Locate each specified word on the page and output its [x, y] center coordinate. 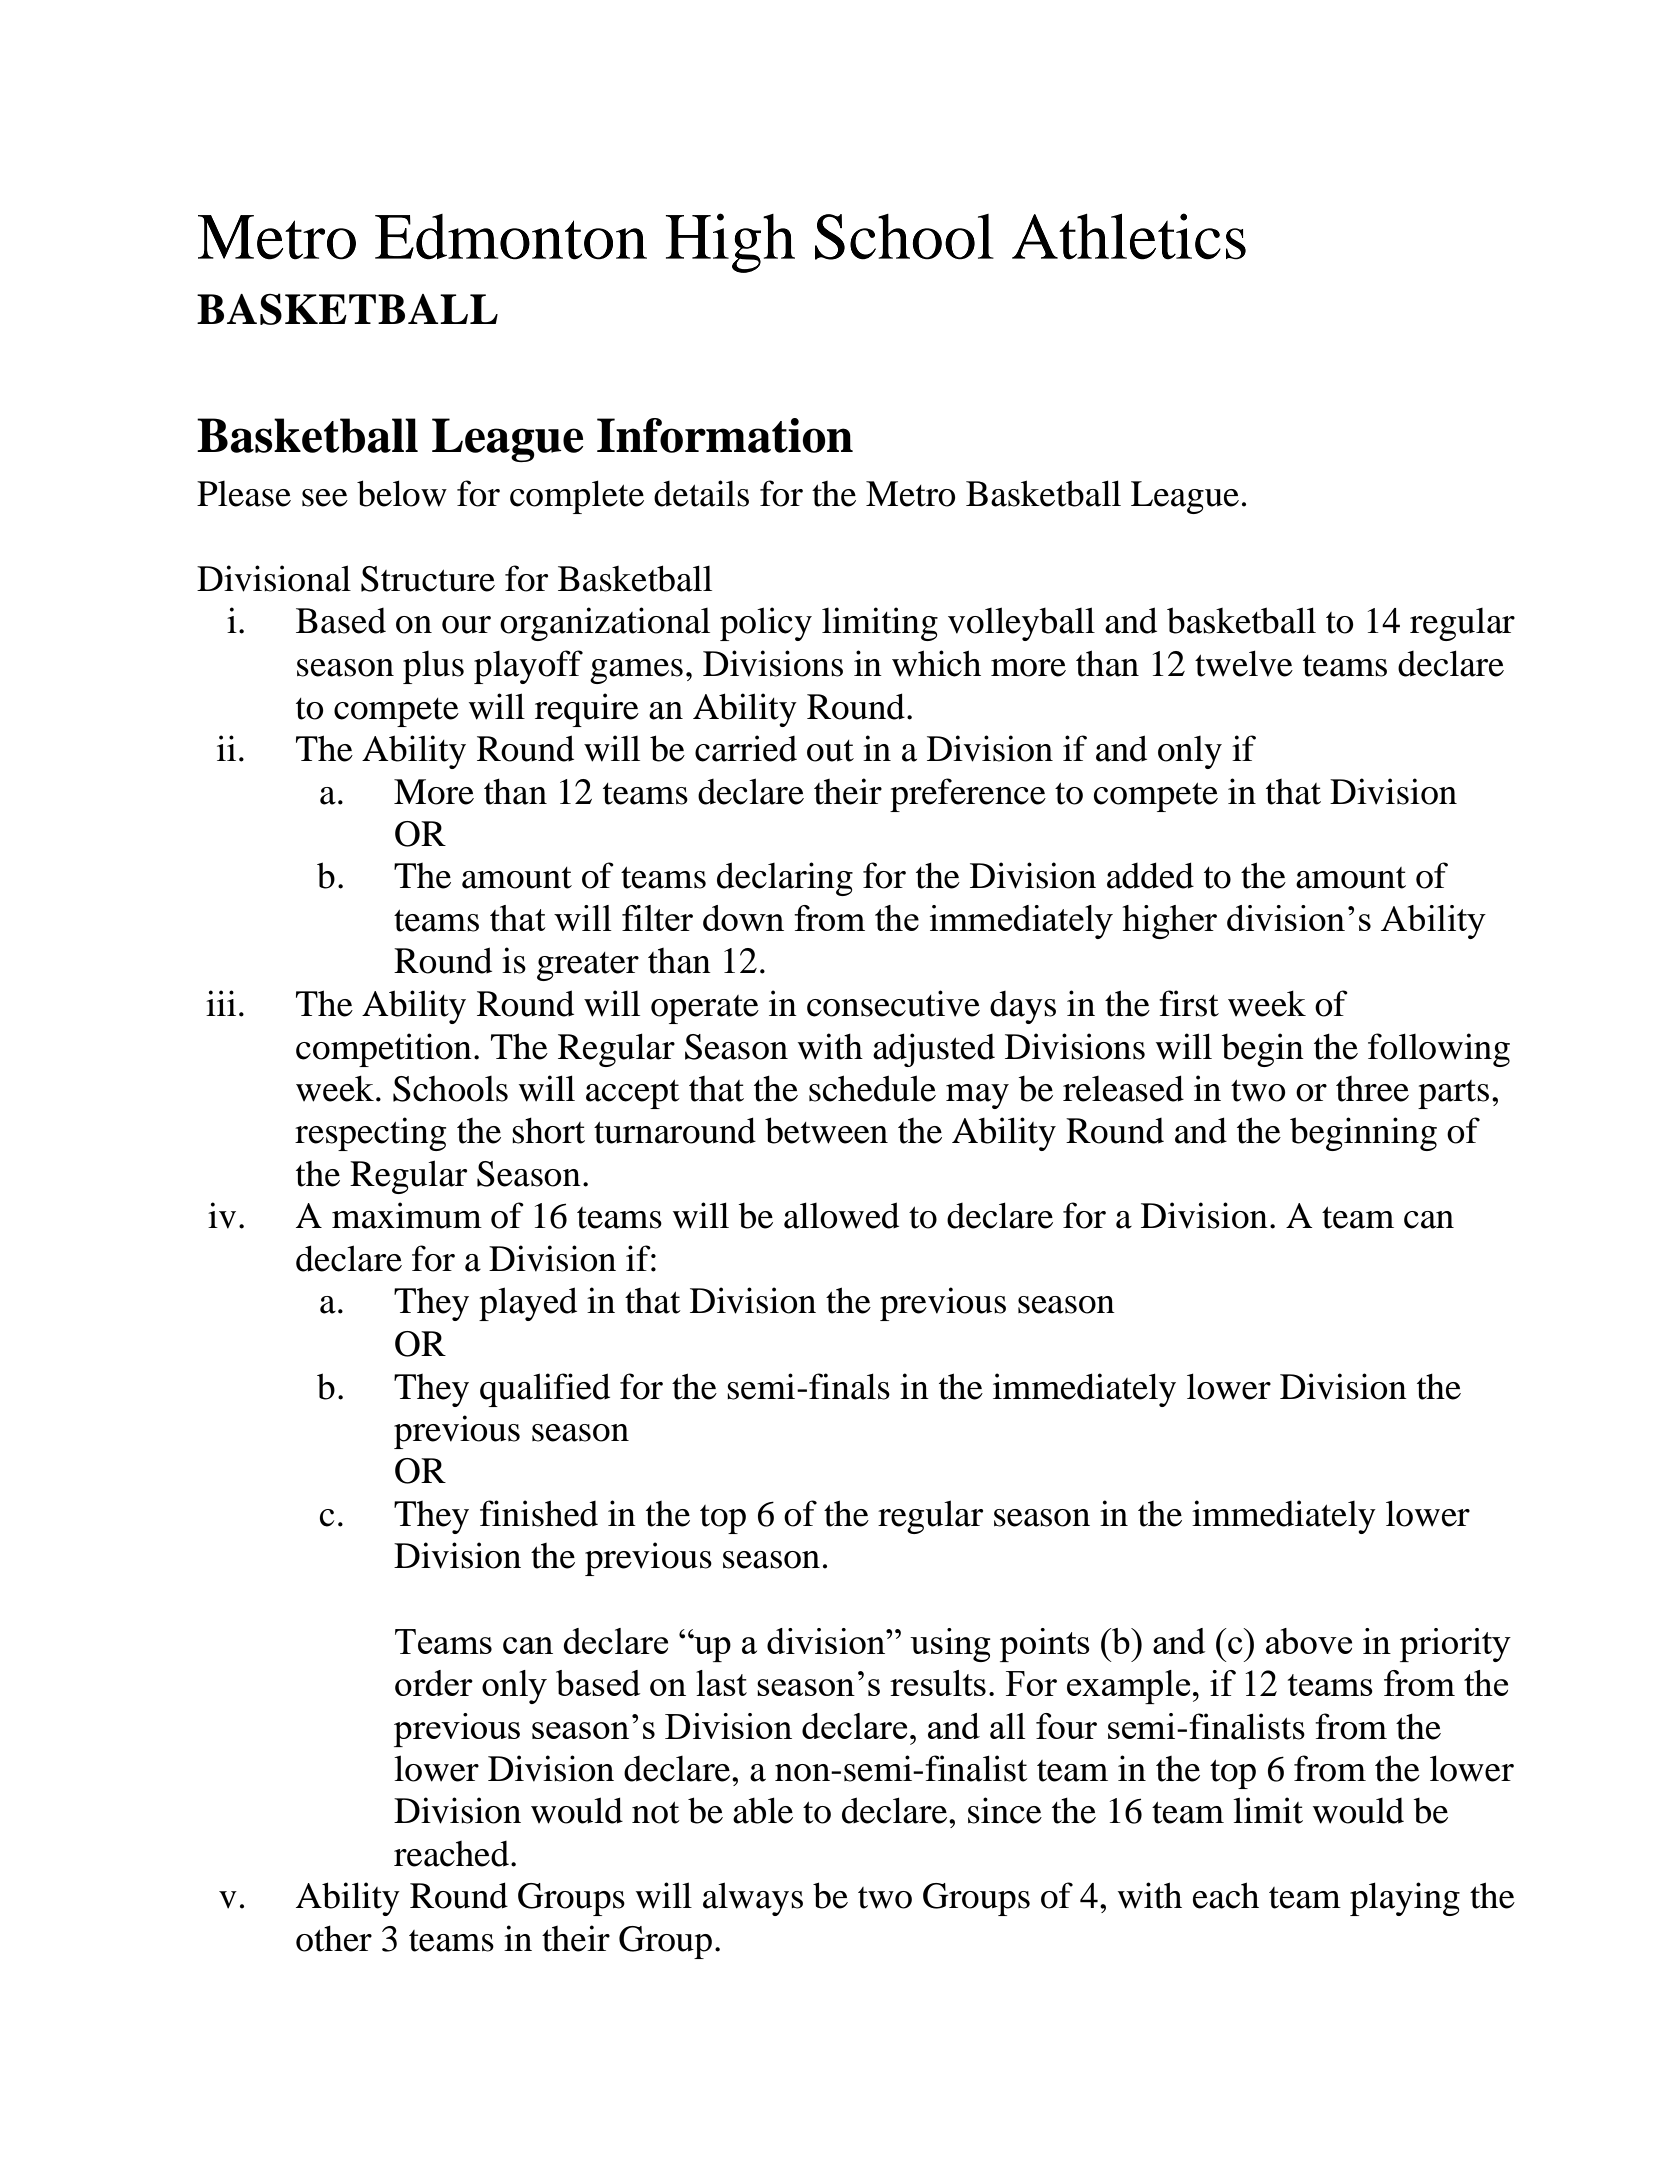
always [753, 1899]
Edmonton [511, 237]
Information [725, 435]
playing [1405, 1899]
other [334, 1938]
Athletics [1129, 236]
